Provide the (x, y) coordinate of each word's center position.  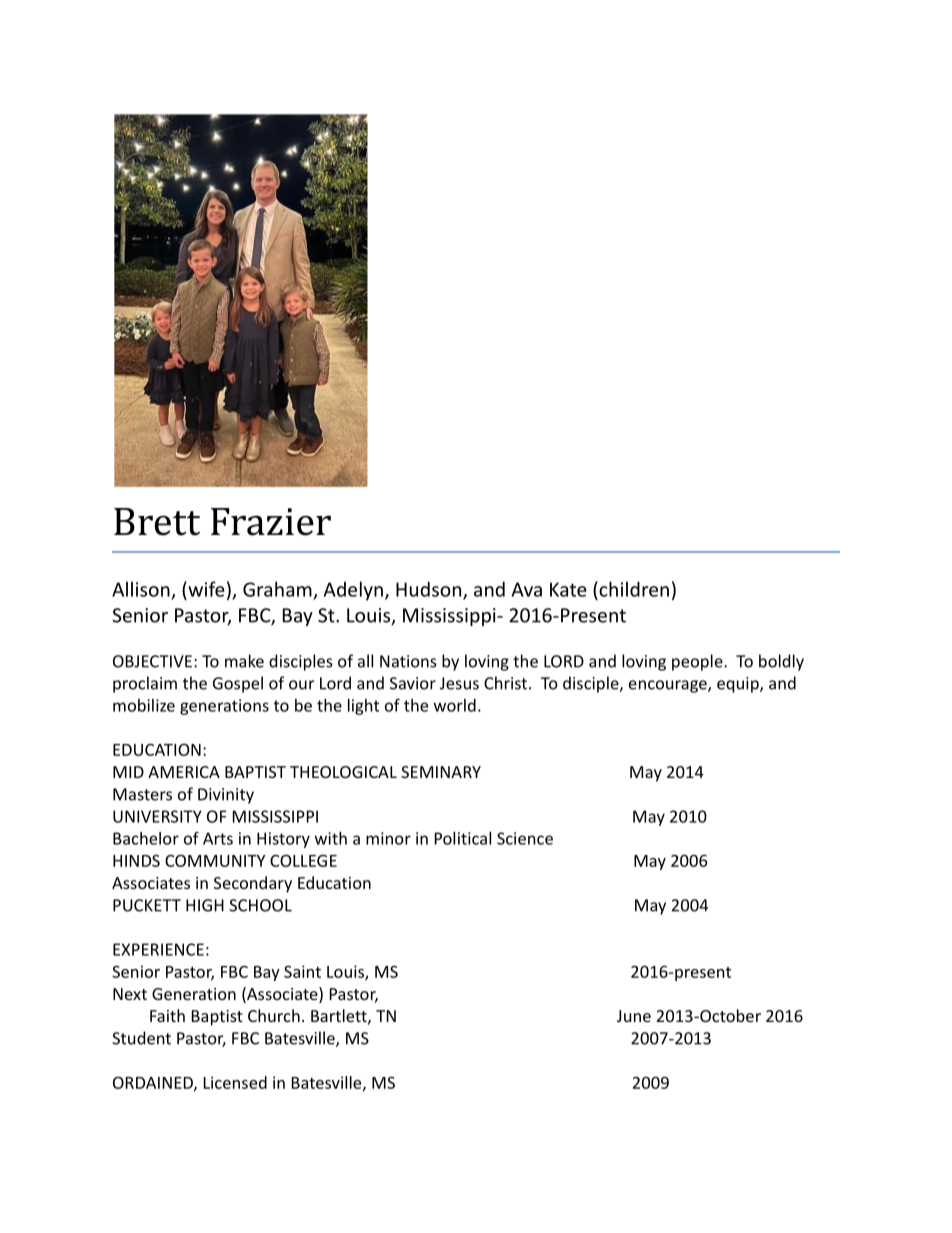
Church (274, 1015)
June (634, 1016)
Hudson (430, 590)
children (633, 589)
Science (525, 838)
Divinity (226, 796)
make (244, 661)
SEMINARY (441, 772)
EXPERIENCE (158, 949)
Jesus (459, 683)
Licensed (235, 1082)
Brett (157, 522)
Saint (302, 971)
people (698, 662)
